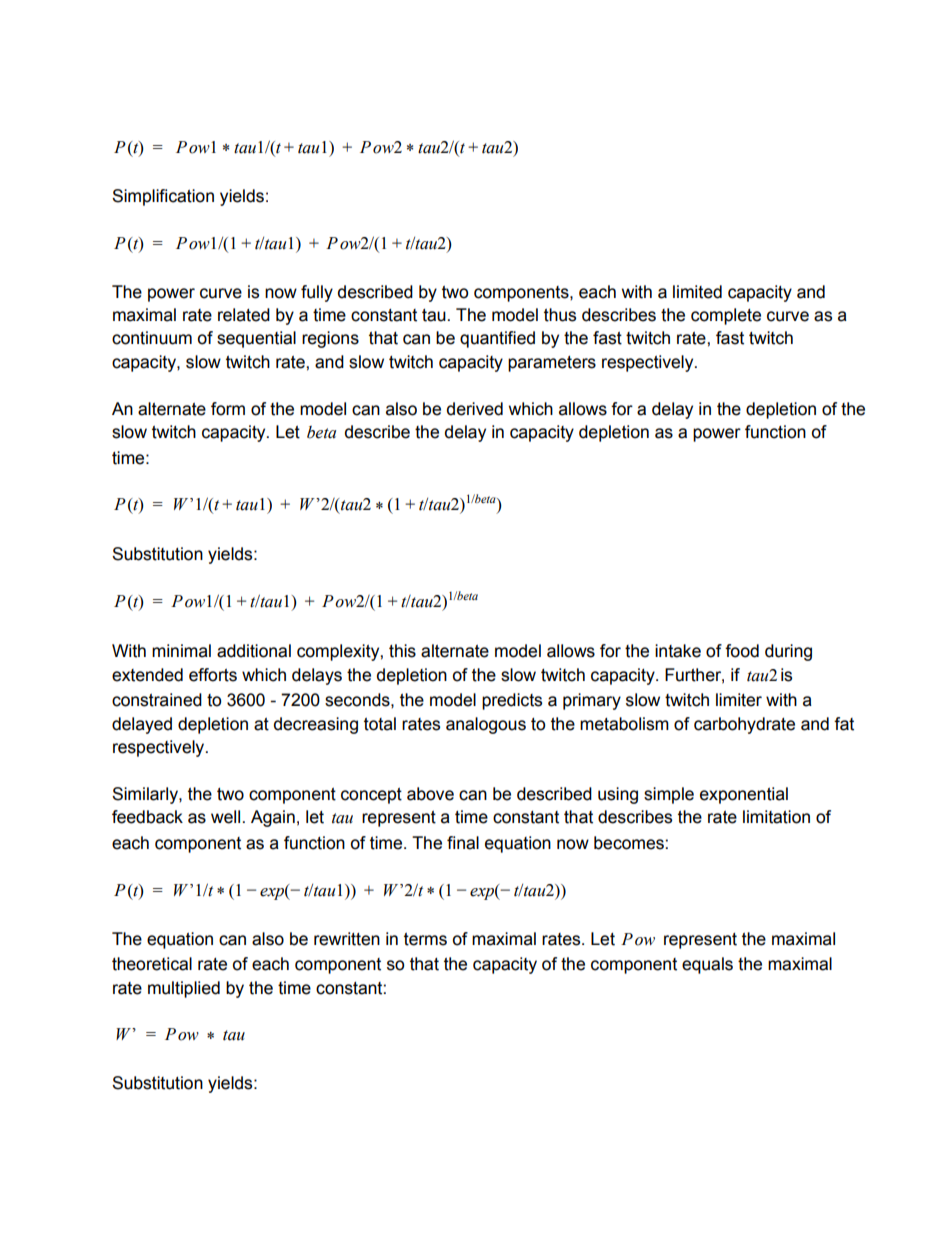 This page has height=1233, width=952. I want to click on well, so click(225, 817).
